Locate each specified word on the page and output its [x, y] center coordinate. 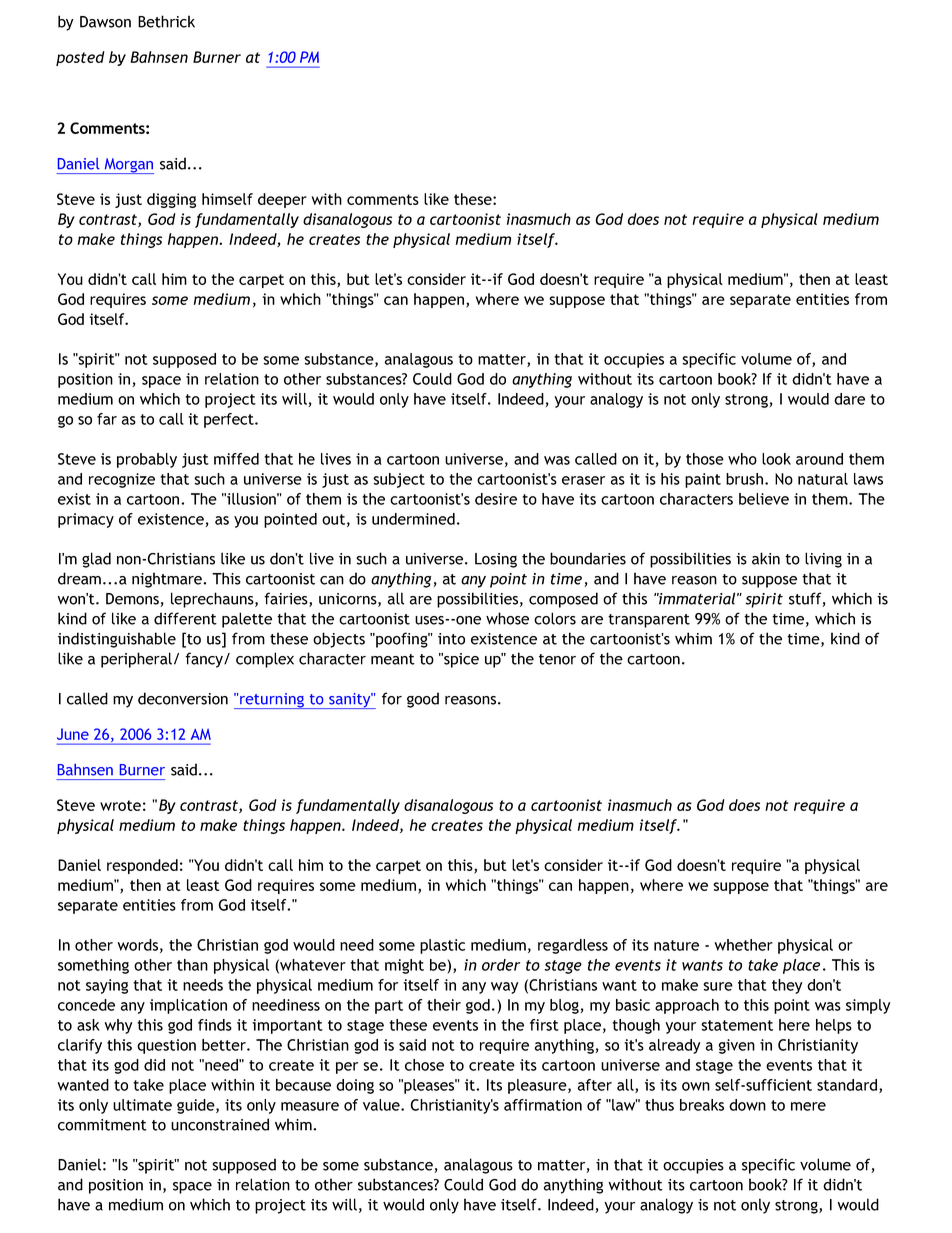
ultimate [142, 1105]
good [423, 700]
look [776, 459]
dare [849, 399]
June [73, 734]
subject [399, 480]
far [107, 419]
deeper [282, 200]
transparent [649, 621]
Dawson [105, 22]
